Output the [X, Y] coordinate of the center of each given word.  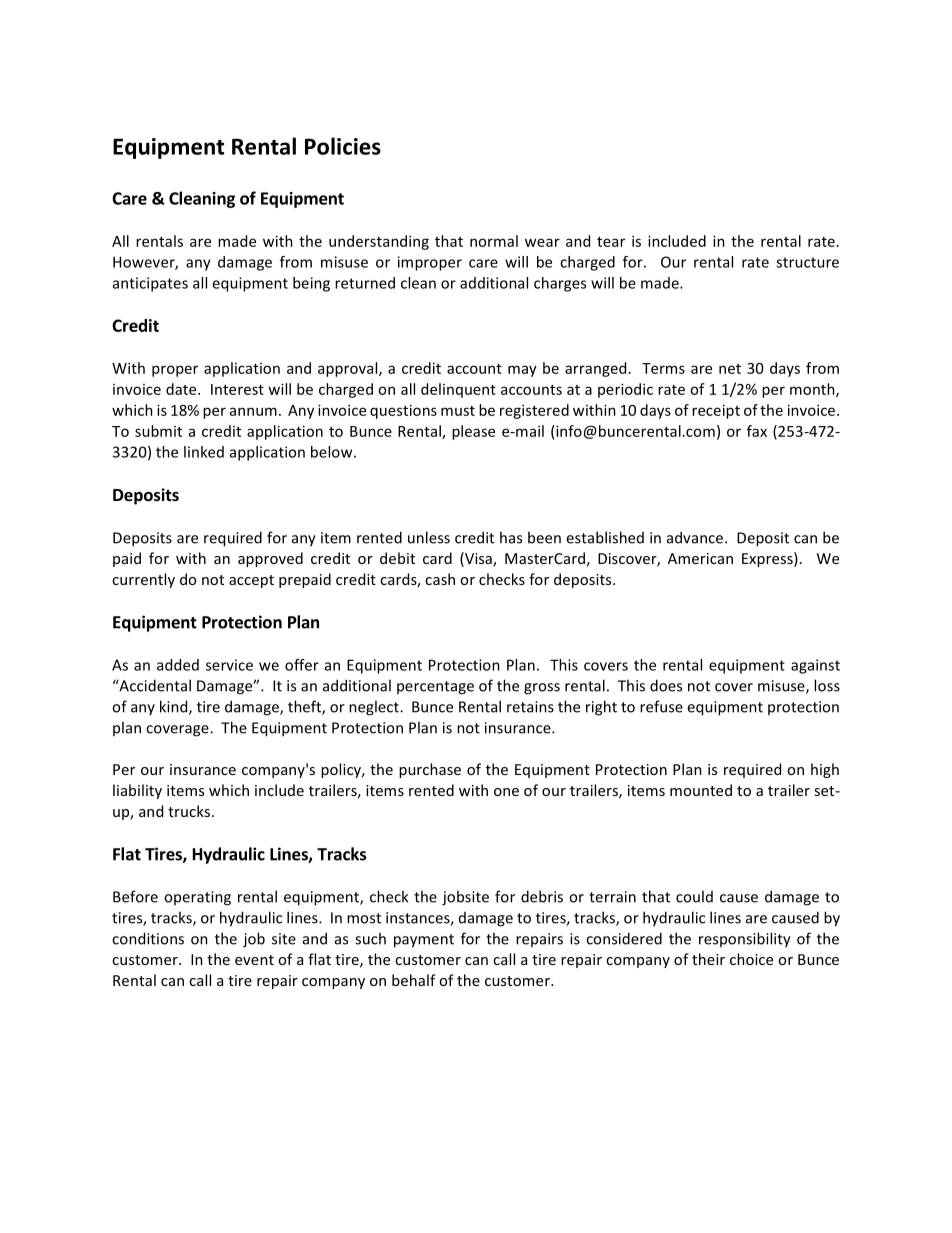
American [700, 558]
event [254, 960]
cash [440, 579]
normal [494, 241]
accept [251, 581]
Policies [343, 146]
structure [807, 262]
